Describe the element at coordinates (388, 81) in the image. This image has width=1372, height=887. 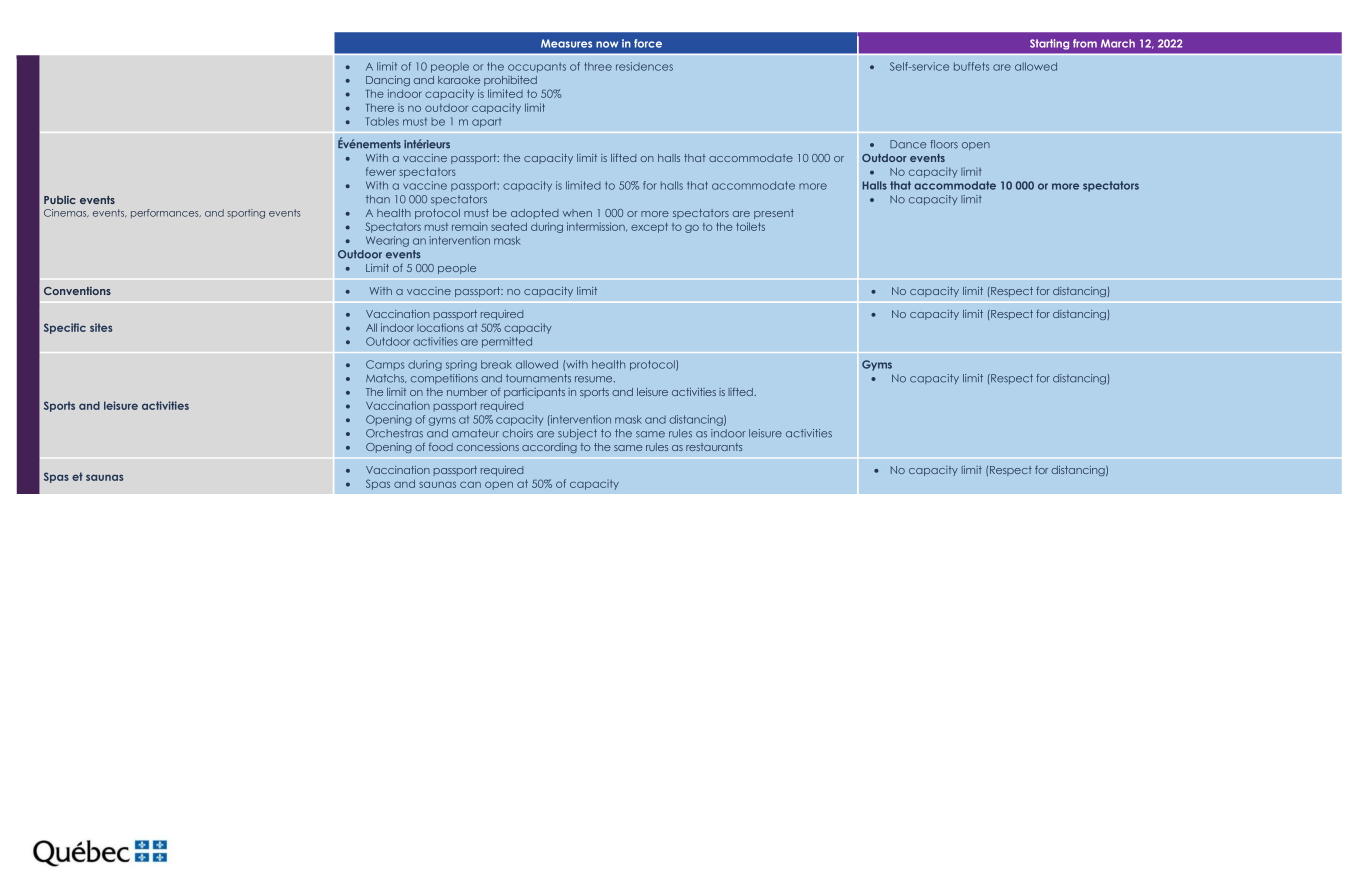
I see `Dancing` at that location.
